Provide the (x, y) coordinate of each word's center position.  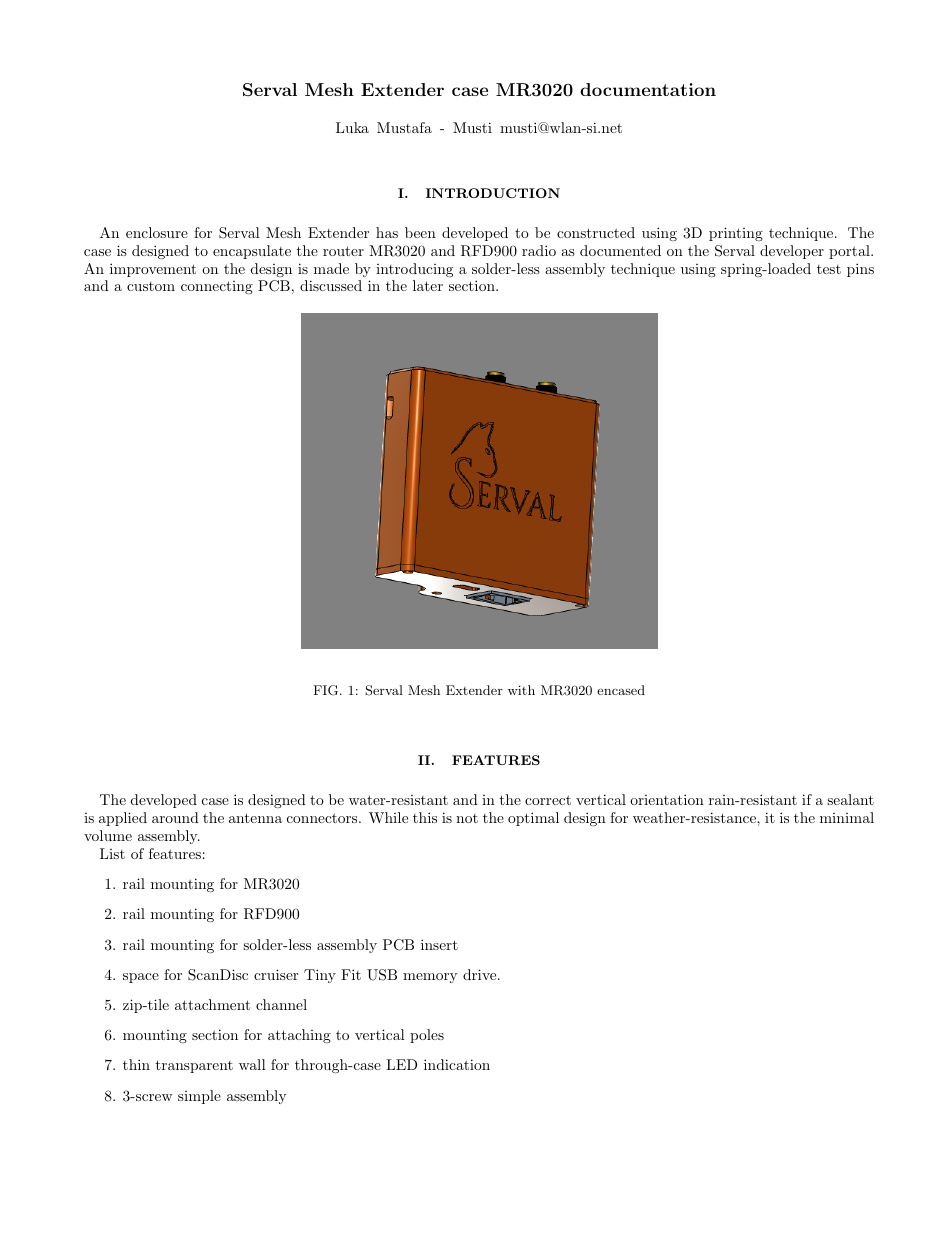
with (521, 690)
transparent (194, 1066)
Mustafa (404, 127)
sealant (850, 799)
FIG (327, 690)
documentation (648, 89)
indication (457, 1064)
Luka (352, 127)
